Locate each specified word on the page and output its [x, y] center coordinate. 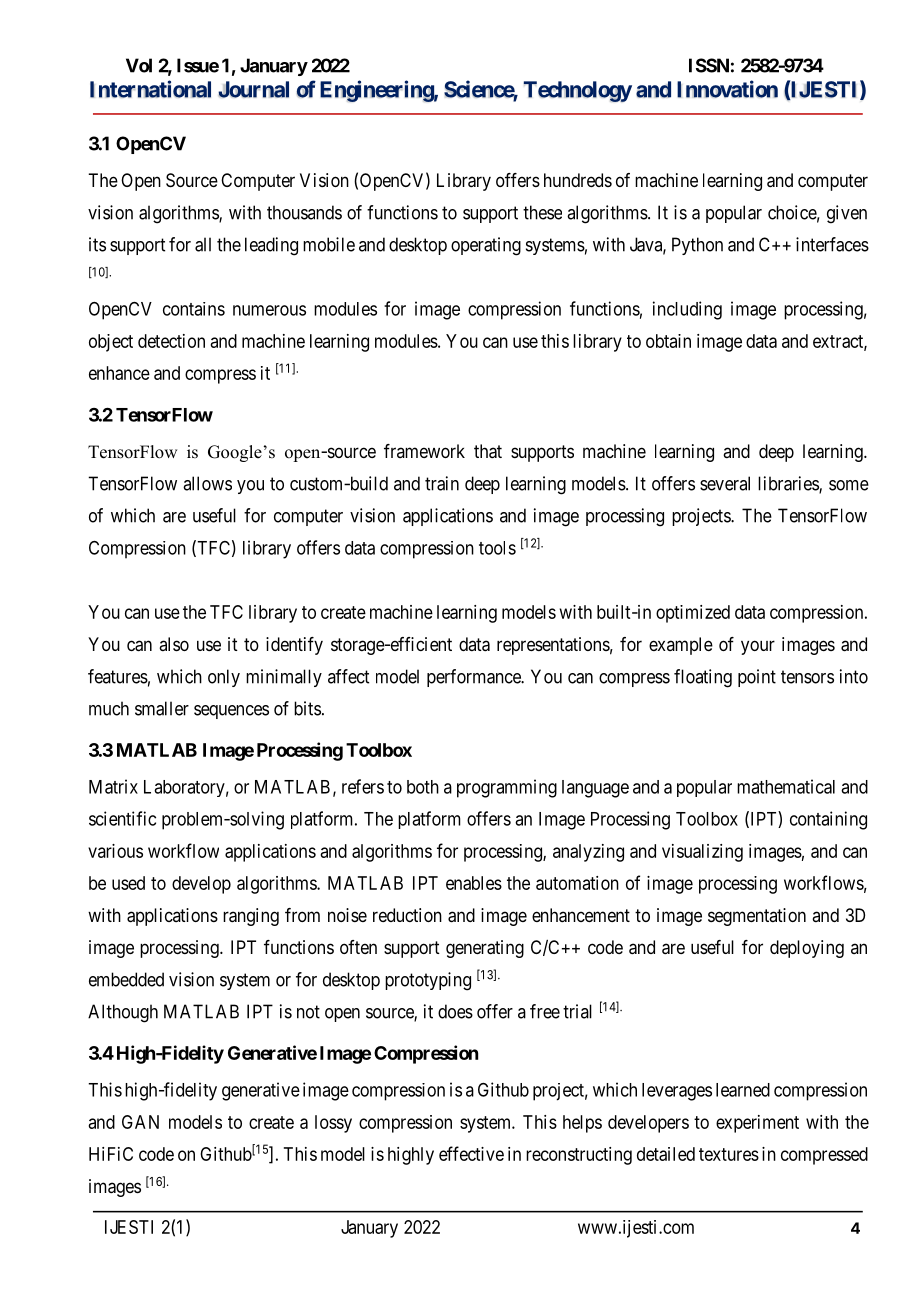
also [174, 644]
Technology [577, 91]
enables [474, 883]
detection [171, 341]
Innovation [727, 89]
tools [497, 548]
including [687, 310]
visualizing [702, 853]
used [128, 883]
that [488, 451]
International [150, 89]
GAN [140, 1122]
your [758, 647]
